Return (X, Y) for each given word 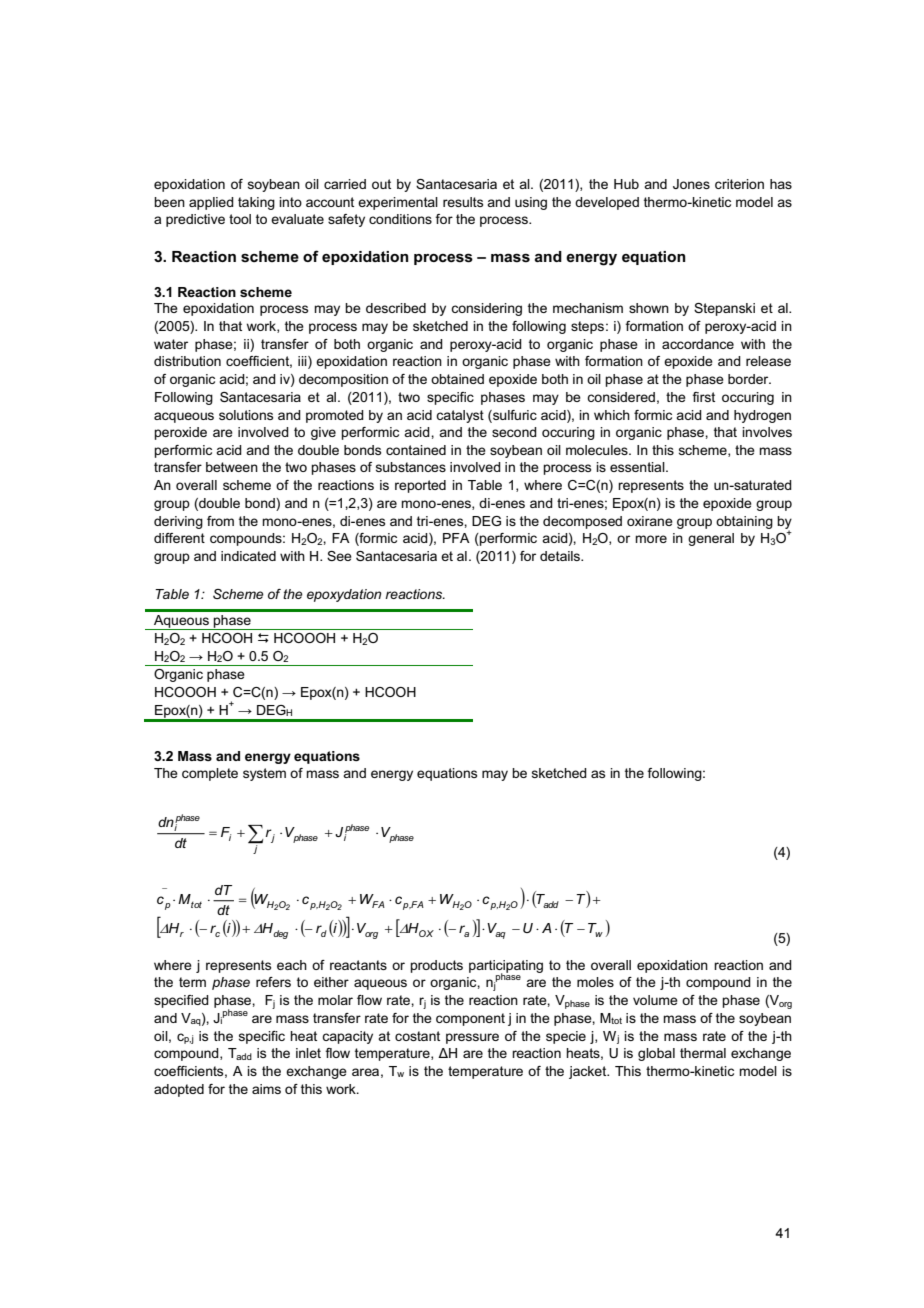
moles (595, 982)
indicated (248, 556)
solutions (246, 415)
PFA (456, 538)
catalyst (460, 416)
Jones (691, 184)
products (436, 966)
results (463, 202)
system (264, 774)
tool (240, 219)
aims (266, 1089)
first (703, 397)
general (711, 539)
